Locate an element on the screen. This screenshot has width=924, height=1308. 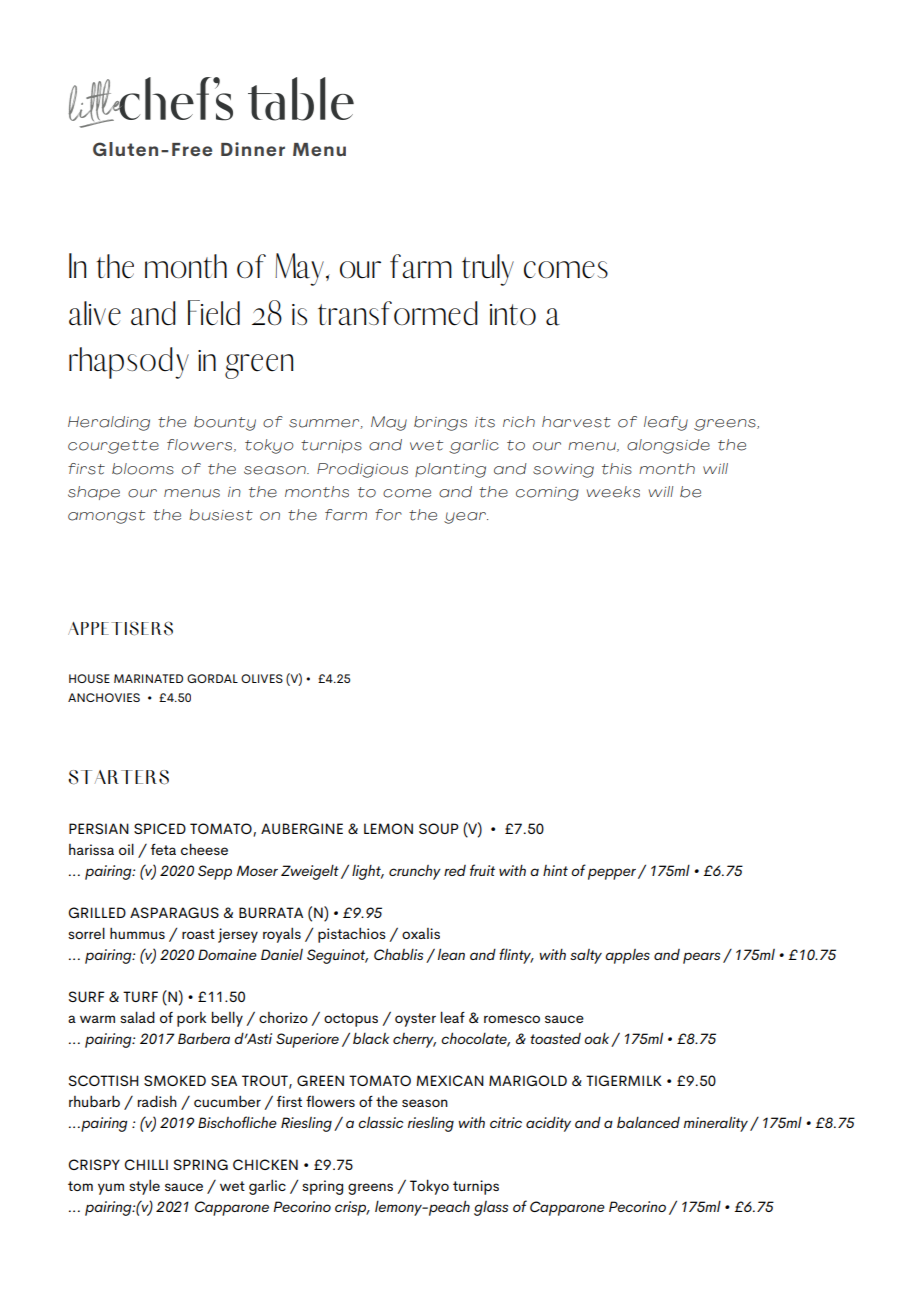
ASPARAGUS is located at coordinates (174, 912).
